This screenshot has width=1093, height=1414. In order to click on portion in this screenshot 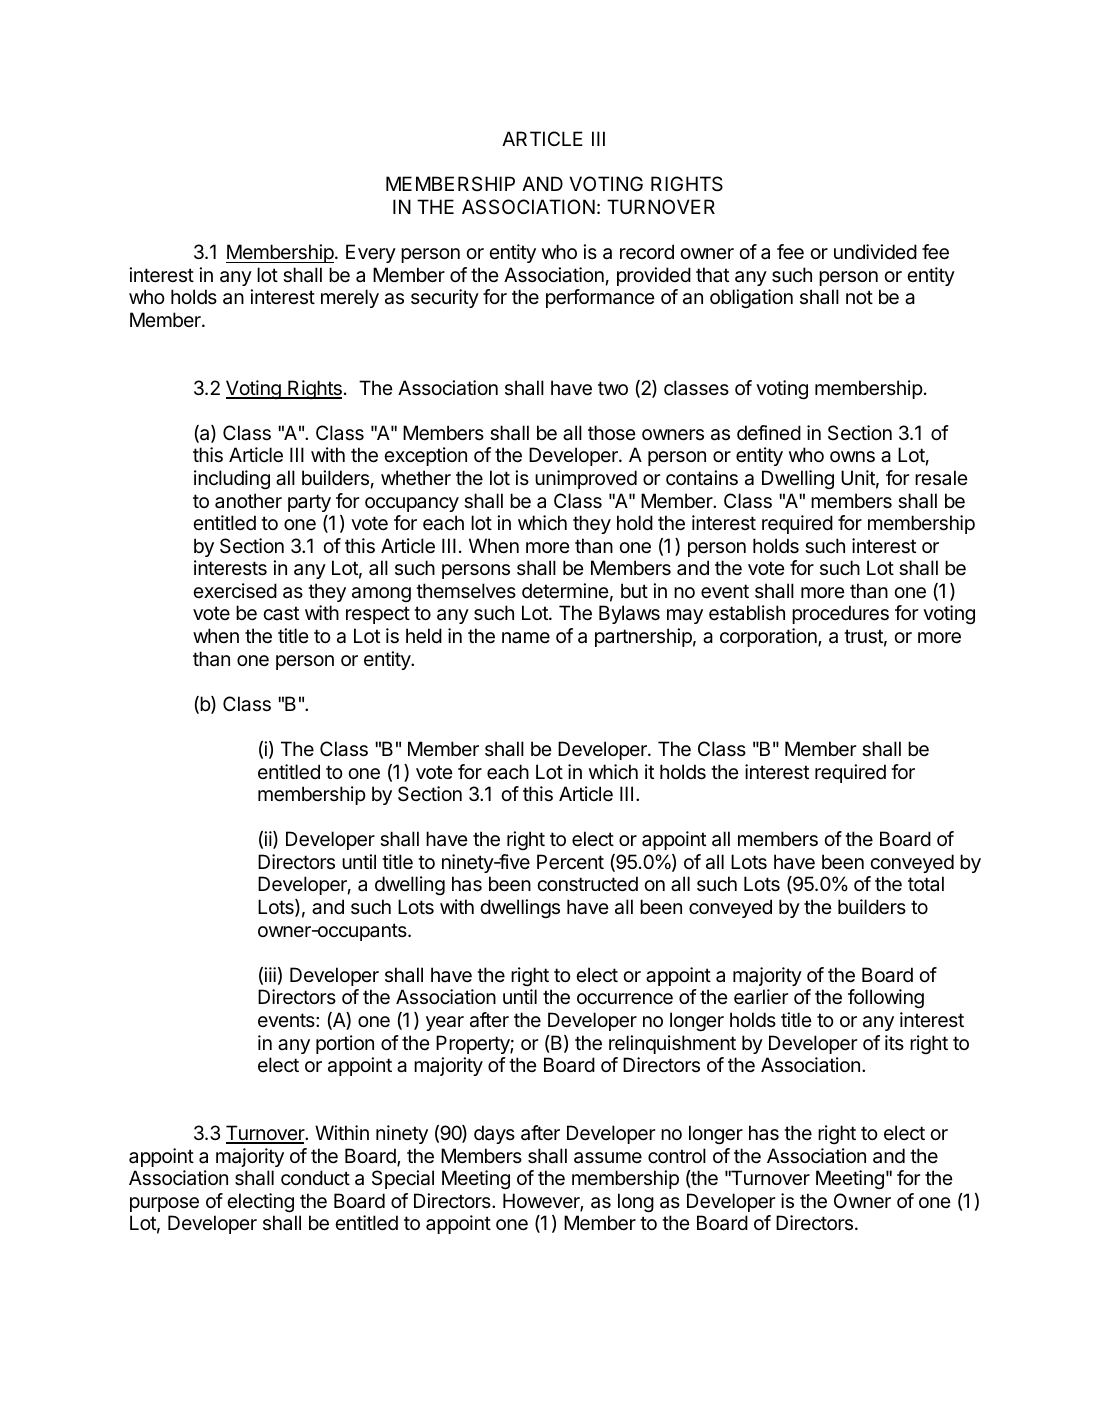, I will do `click(345, 1044)`.
